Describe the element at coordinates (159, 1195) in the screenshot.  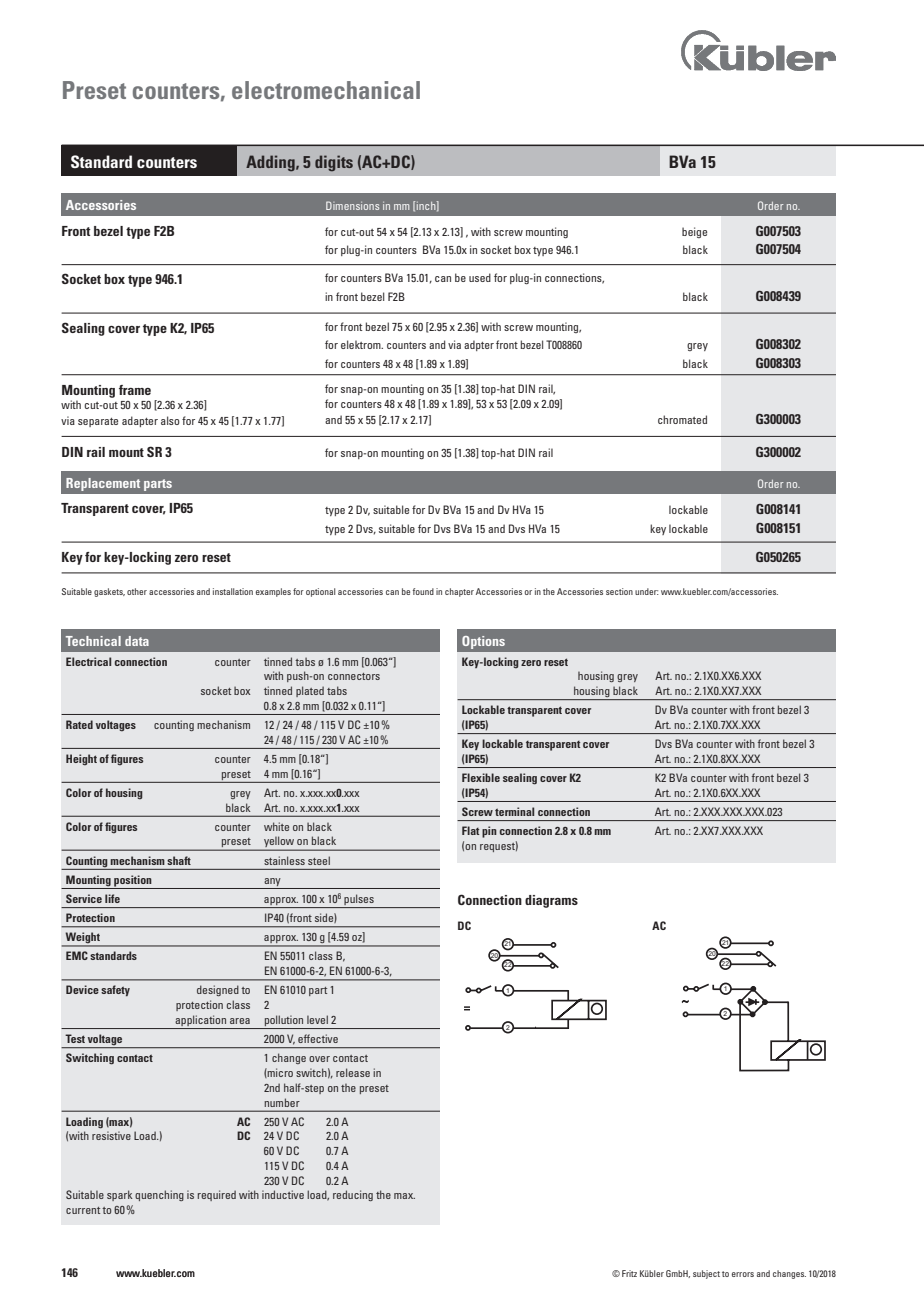
I see `quenching` at that location.
